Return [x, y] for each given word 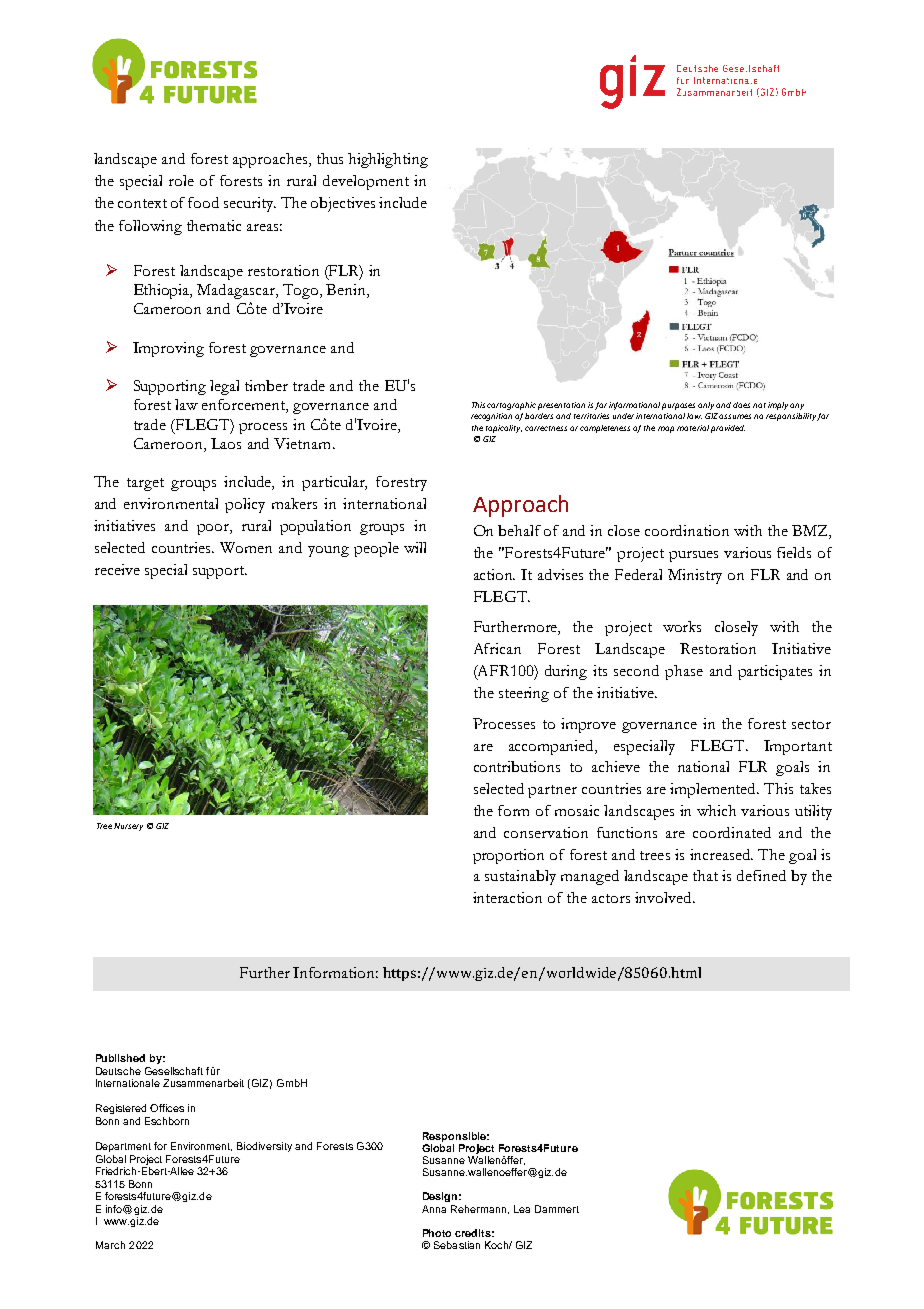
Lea [522, 1209]
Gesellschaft [174, 1071]
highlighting [388, 160]
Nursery [128, 827]
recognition [491, 417]
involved [665, 897]
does [741, 405]
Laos [226, 443]
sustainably [520, 877]
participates [775, 672]
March [110, 1245]
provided [728, 429]
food [203, 202]
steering [524, 694]
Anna [434, 1209]
